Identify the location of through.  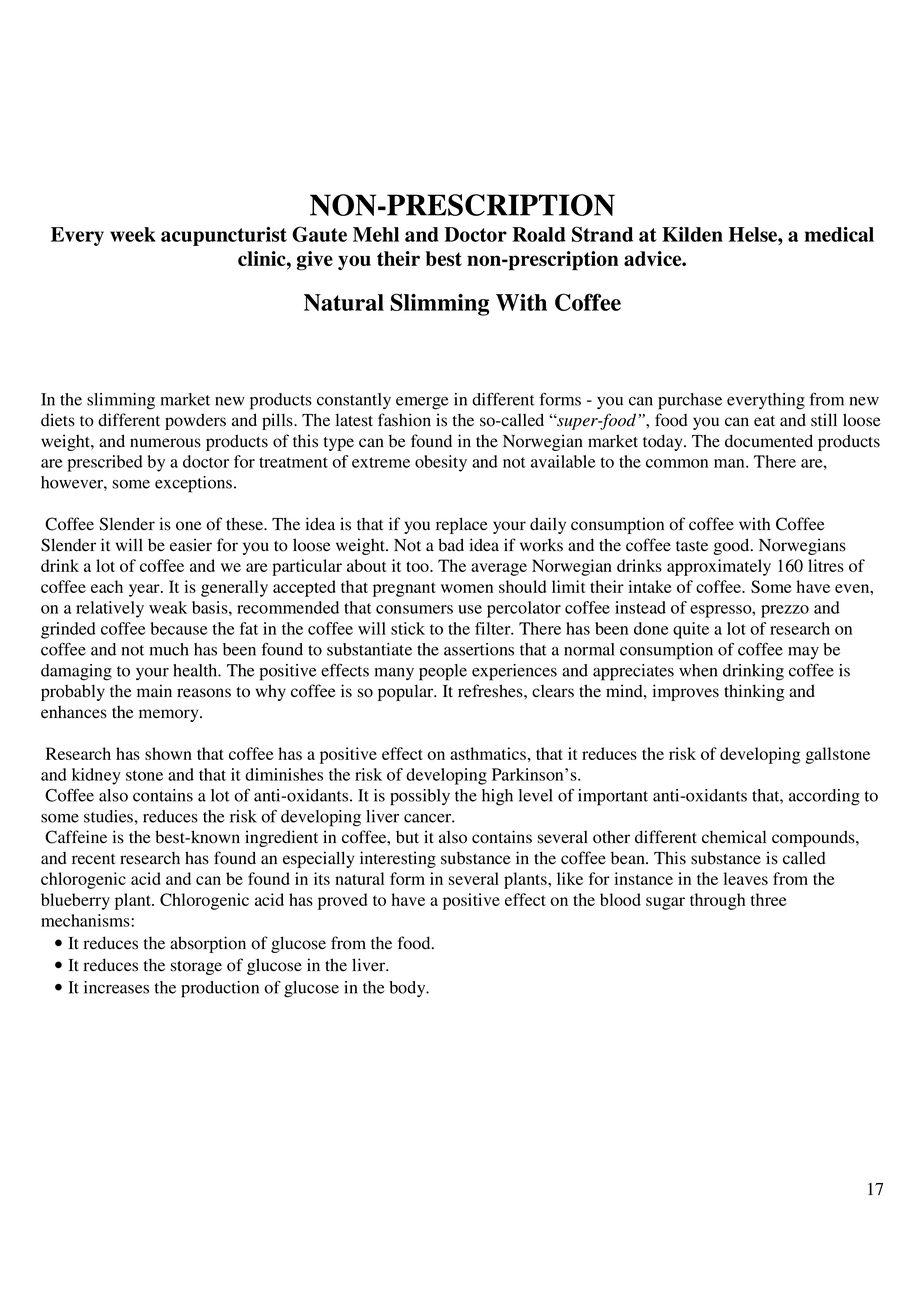
(718, 901).
